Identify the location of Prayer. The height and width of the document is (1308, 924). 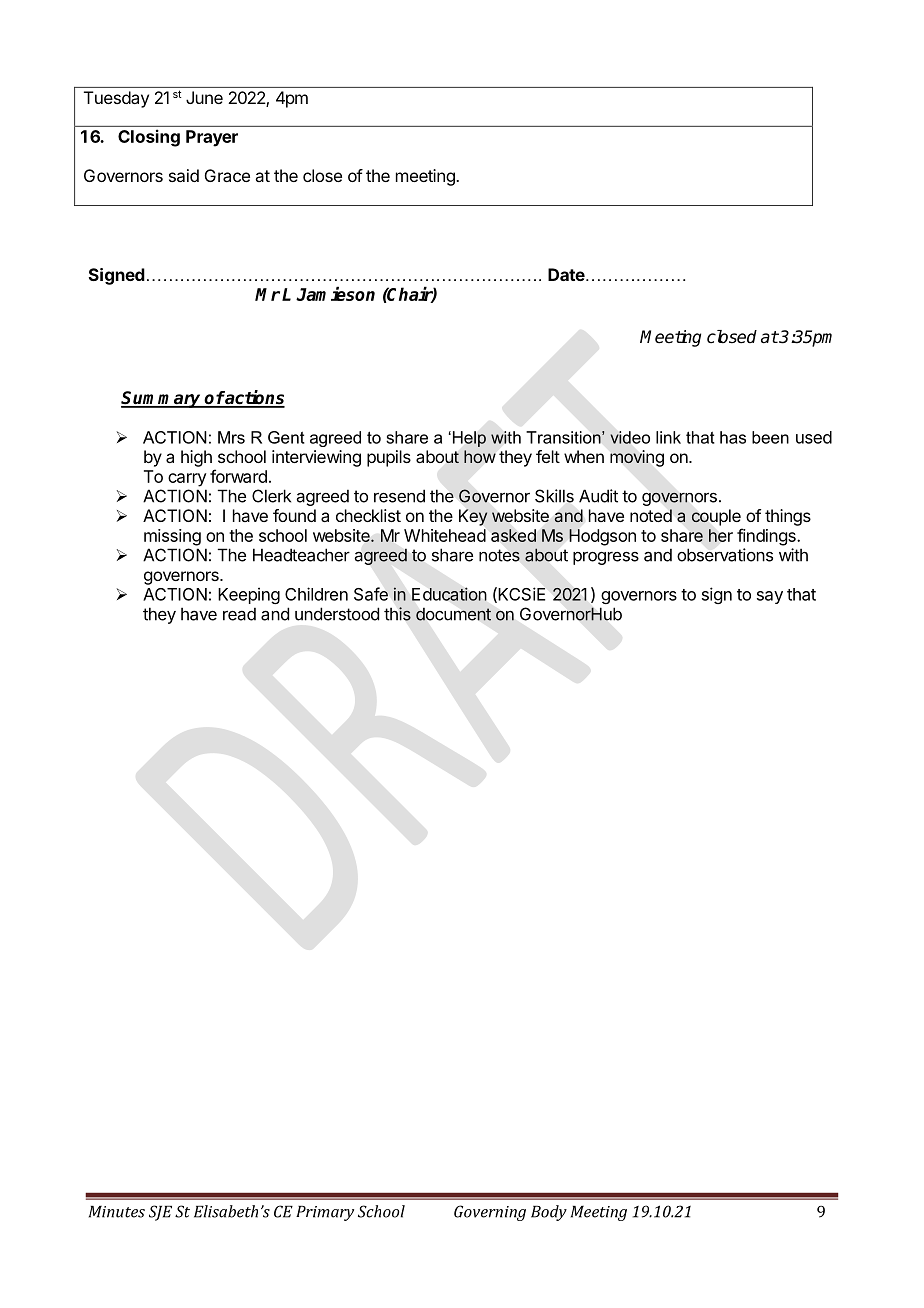
(212, 138).
